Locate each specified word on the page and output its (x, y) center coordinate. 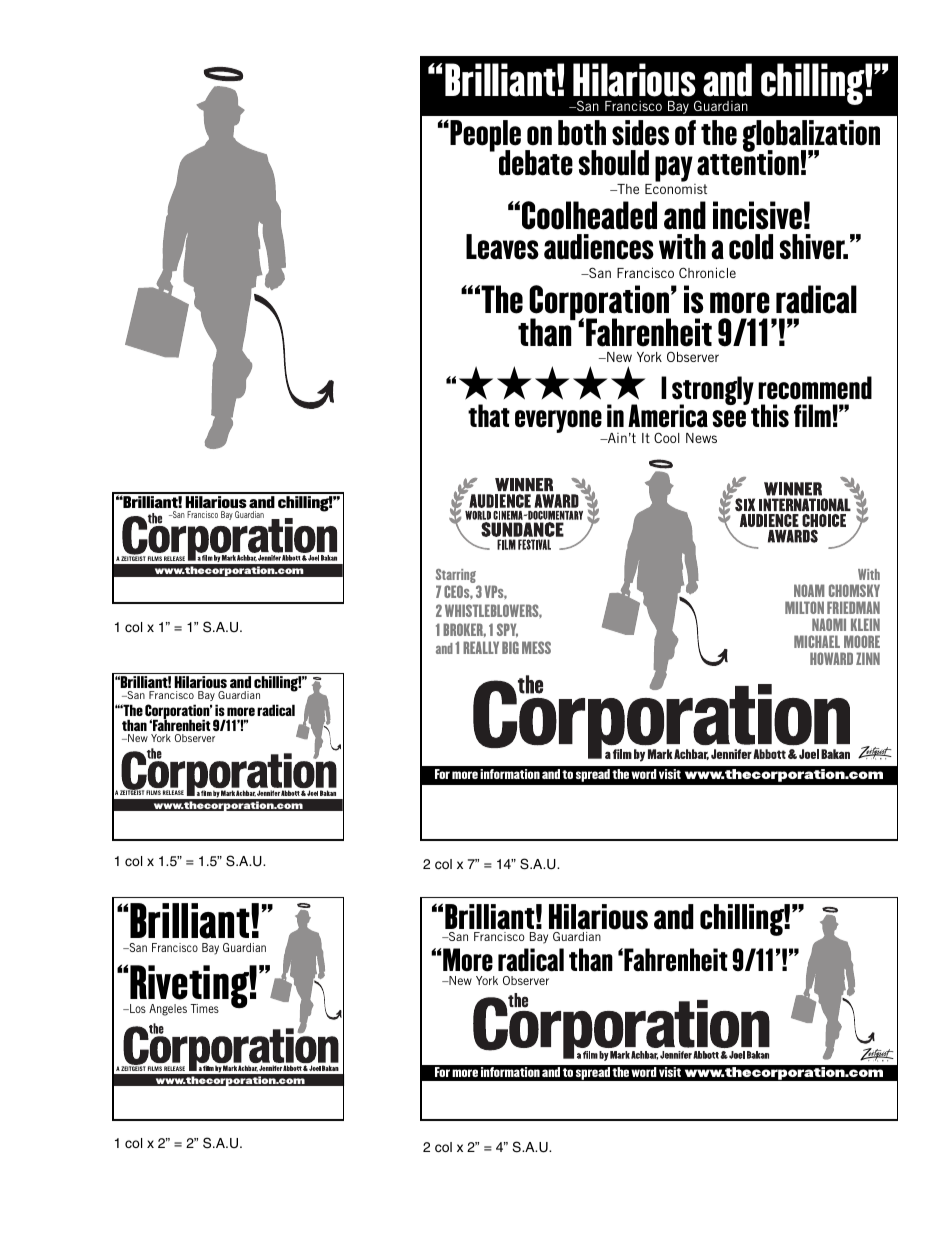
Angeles (168, 1010)
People (484, 137)
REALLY (481, 647)
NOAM (809, 590)
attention (748, 162)
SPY (507, 630)
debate (536, 163)
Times (204, 1008)
